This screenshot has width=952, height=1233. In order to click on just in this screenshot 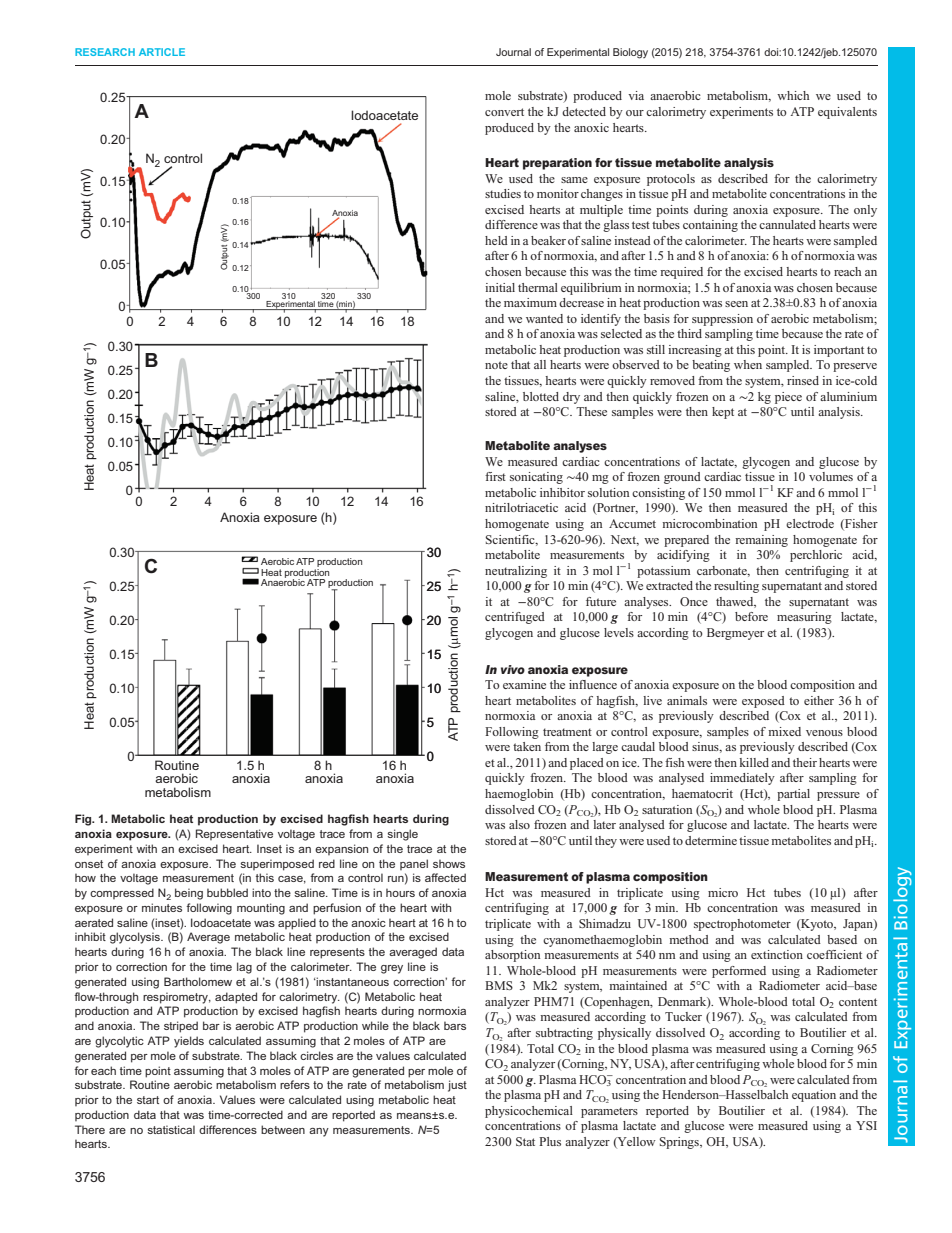, I will do `click(457, 1086)`.
